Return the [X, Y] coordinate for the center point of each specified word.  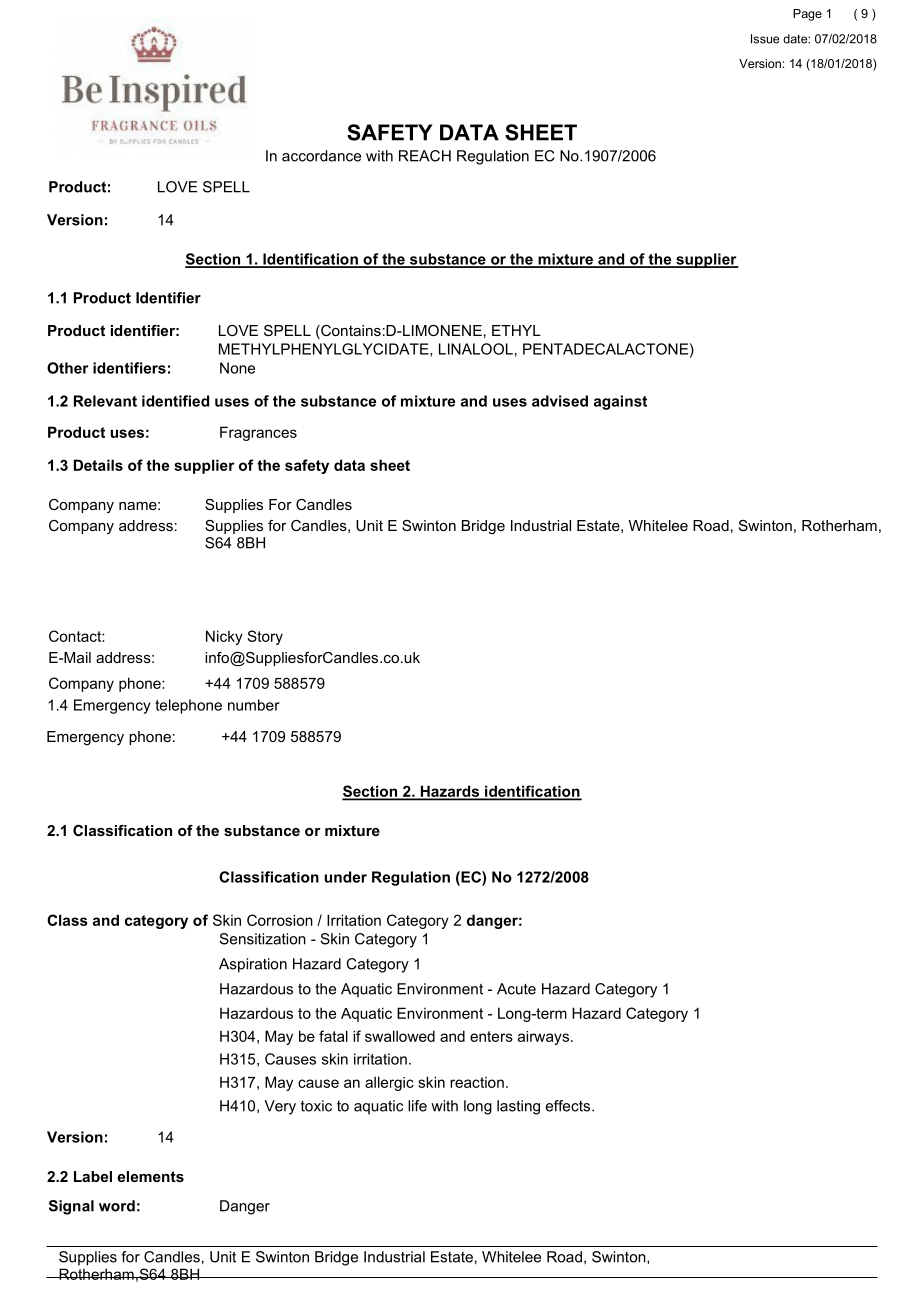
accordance [321, 156]
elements [150, 1176]
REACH [425, 156]
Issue [765, 39]
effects [569, 1106]
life [417, 1106]
